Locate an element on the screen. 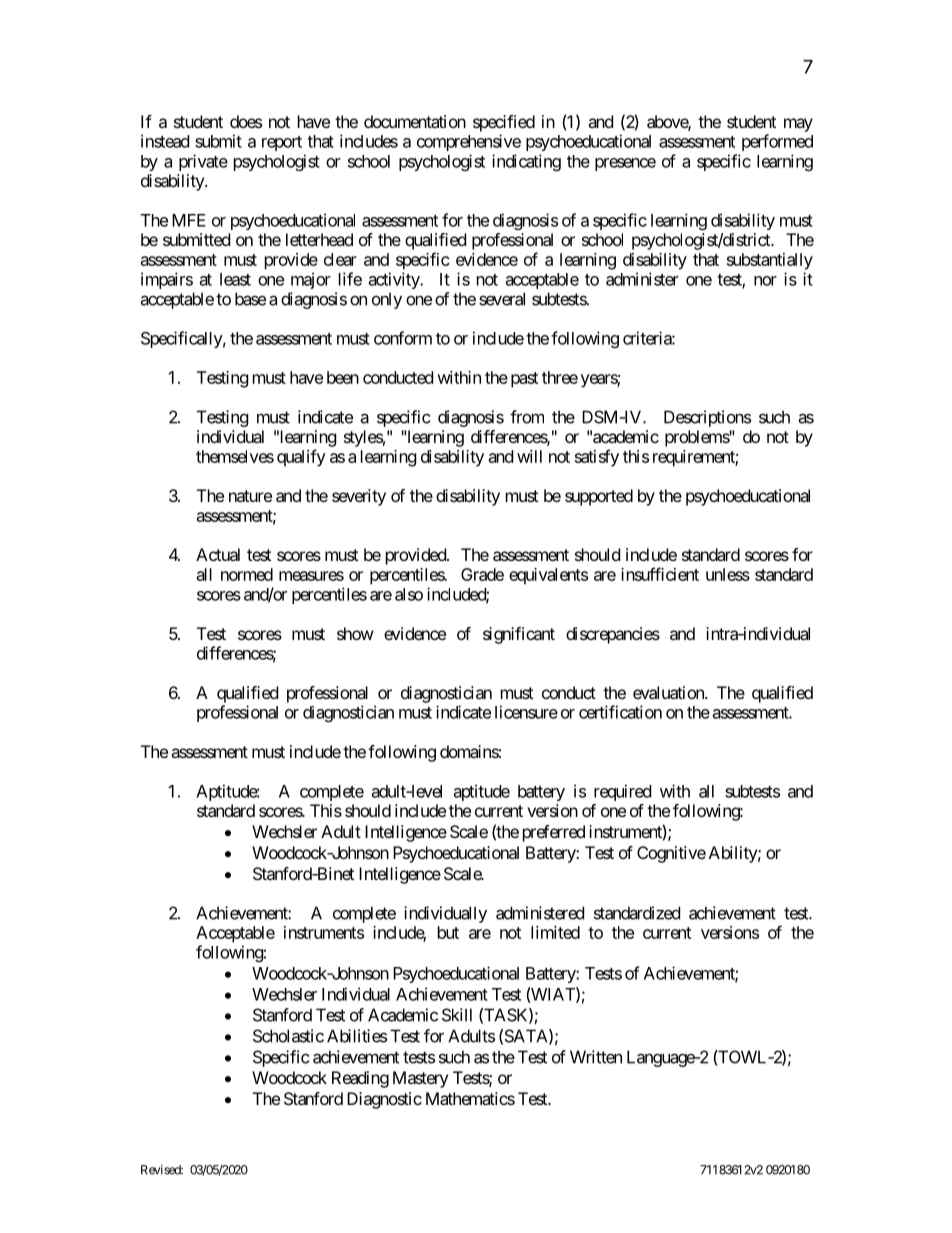 The image size is (952, 1233). Skill is located at coordinates (457, 1015).
